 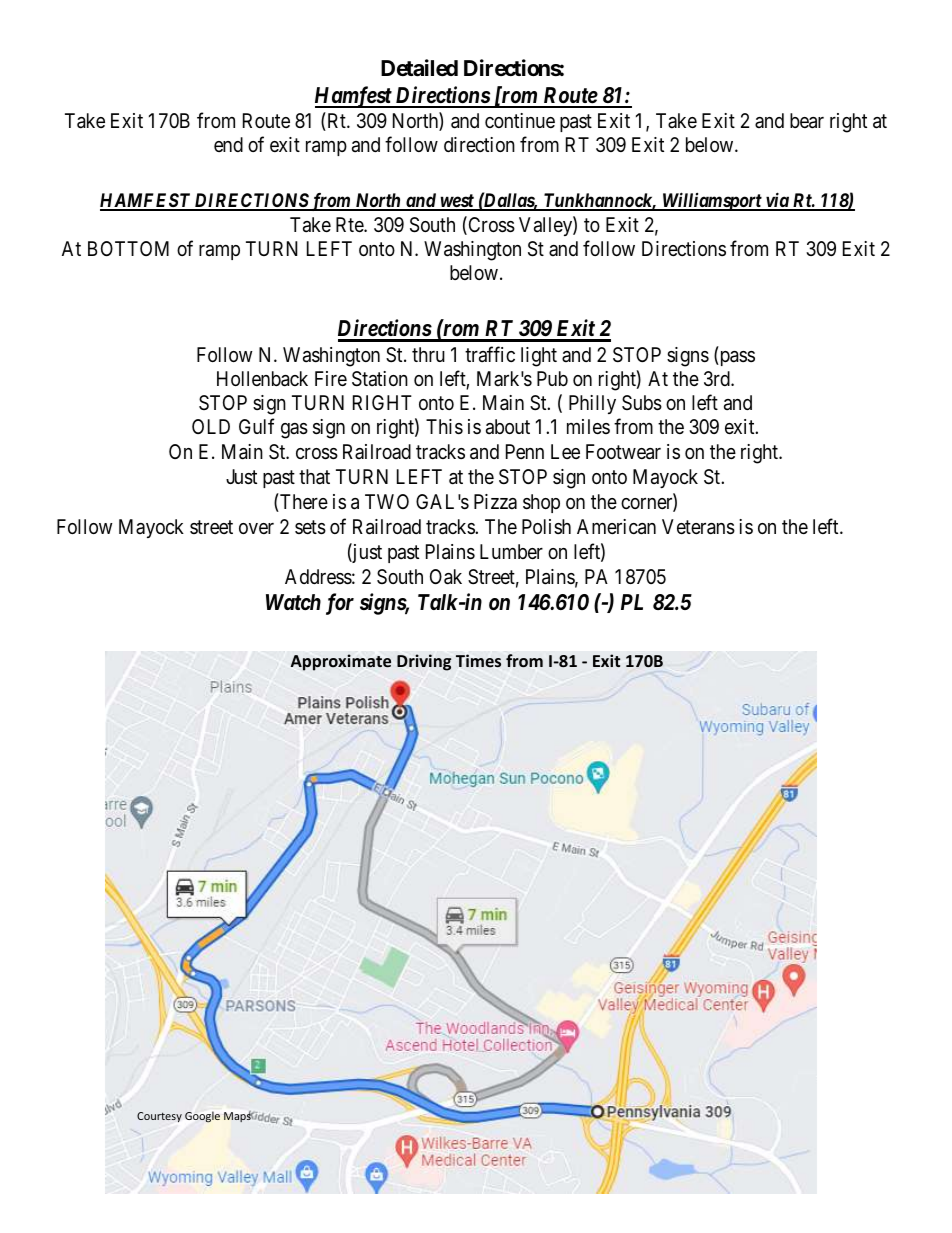 I want to click on OLD, so click(x=211, y=426).
